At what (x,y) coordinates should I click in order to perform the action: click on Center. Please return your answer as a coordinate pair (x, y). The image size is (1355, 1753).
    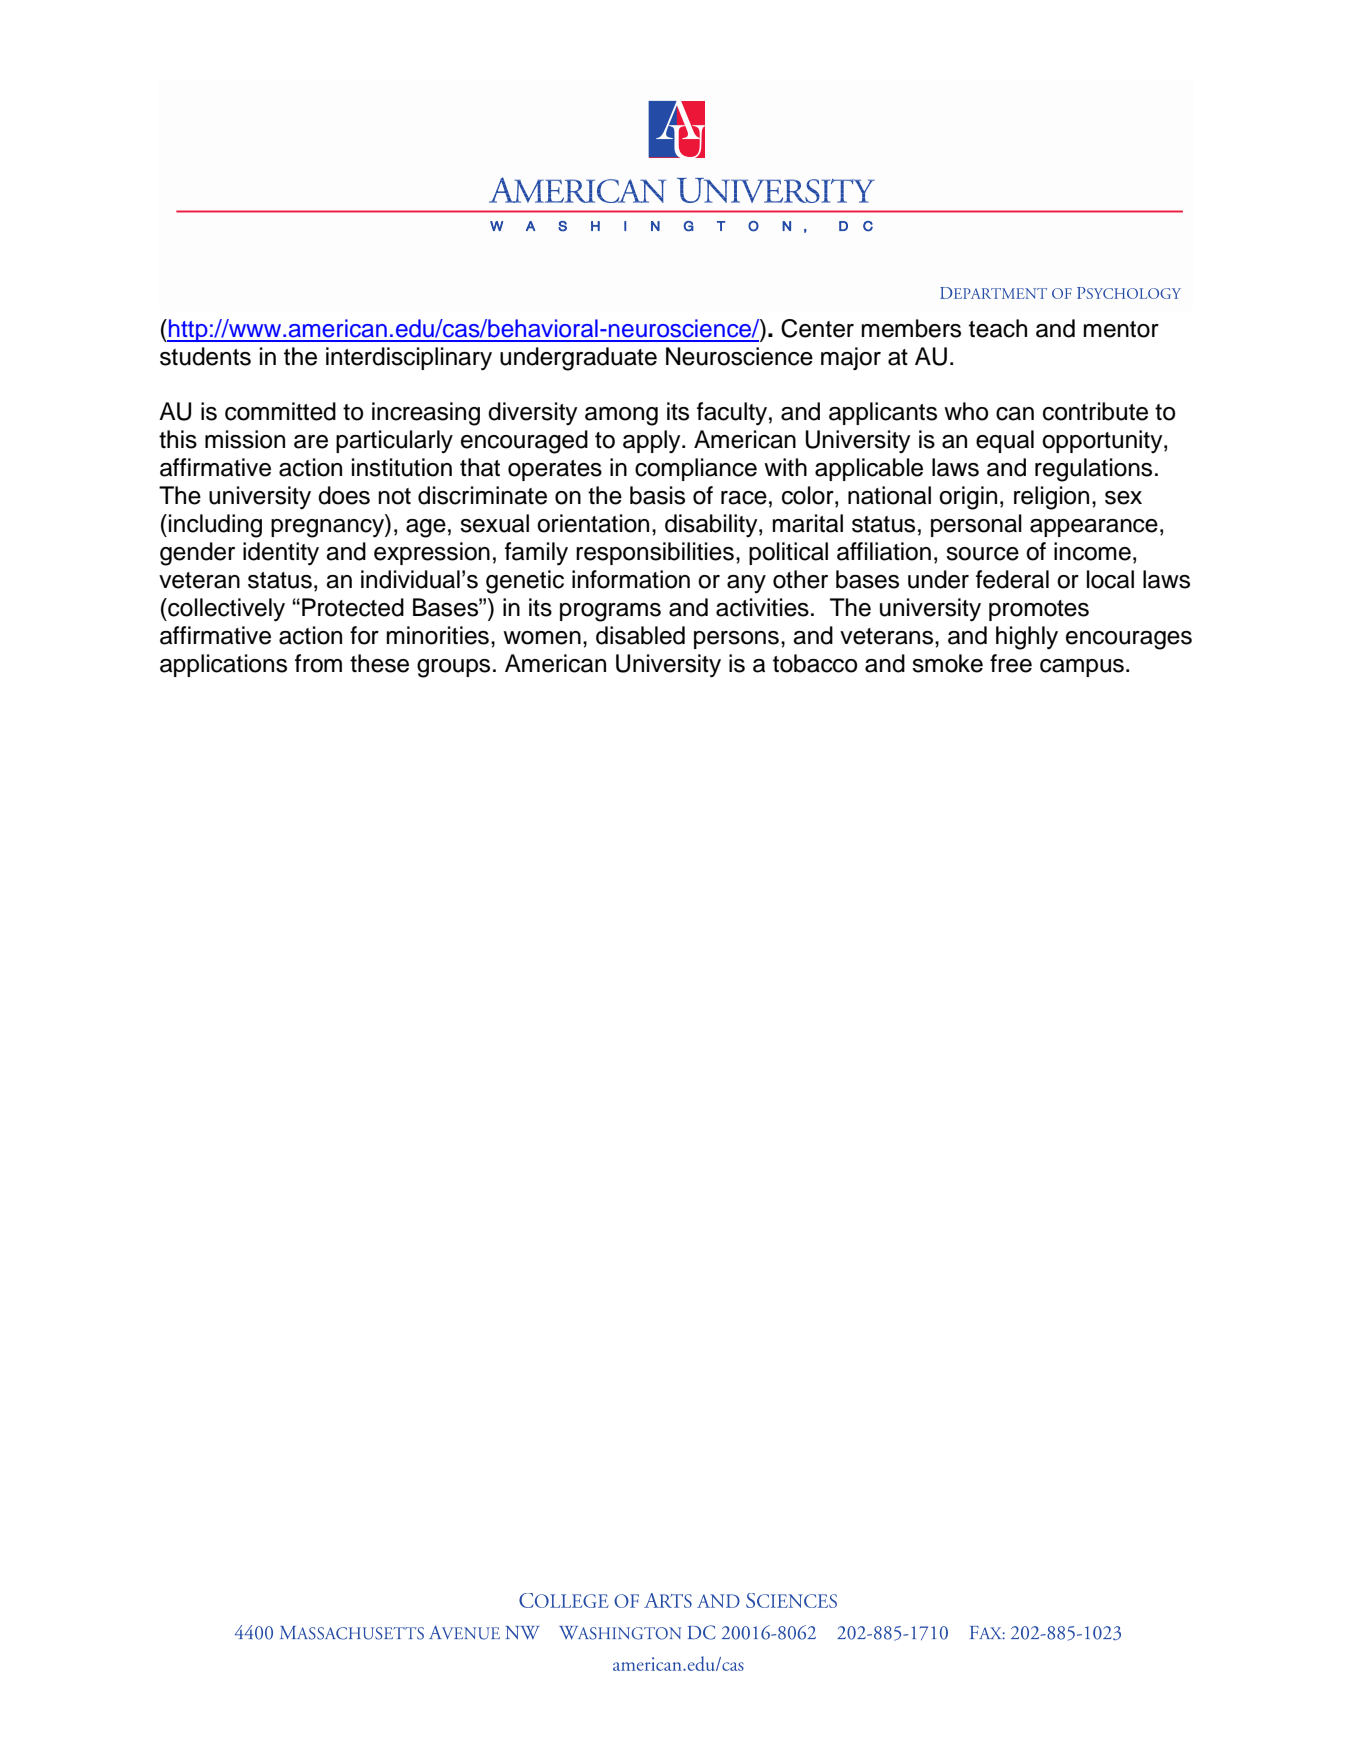
    Looking at the image, I should click on (817, 328).
